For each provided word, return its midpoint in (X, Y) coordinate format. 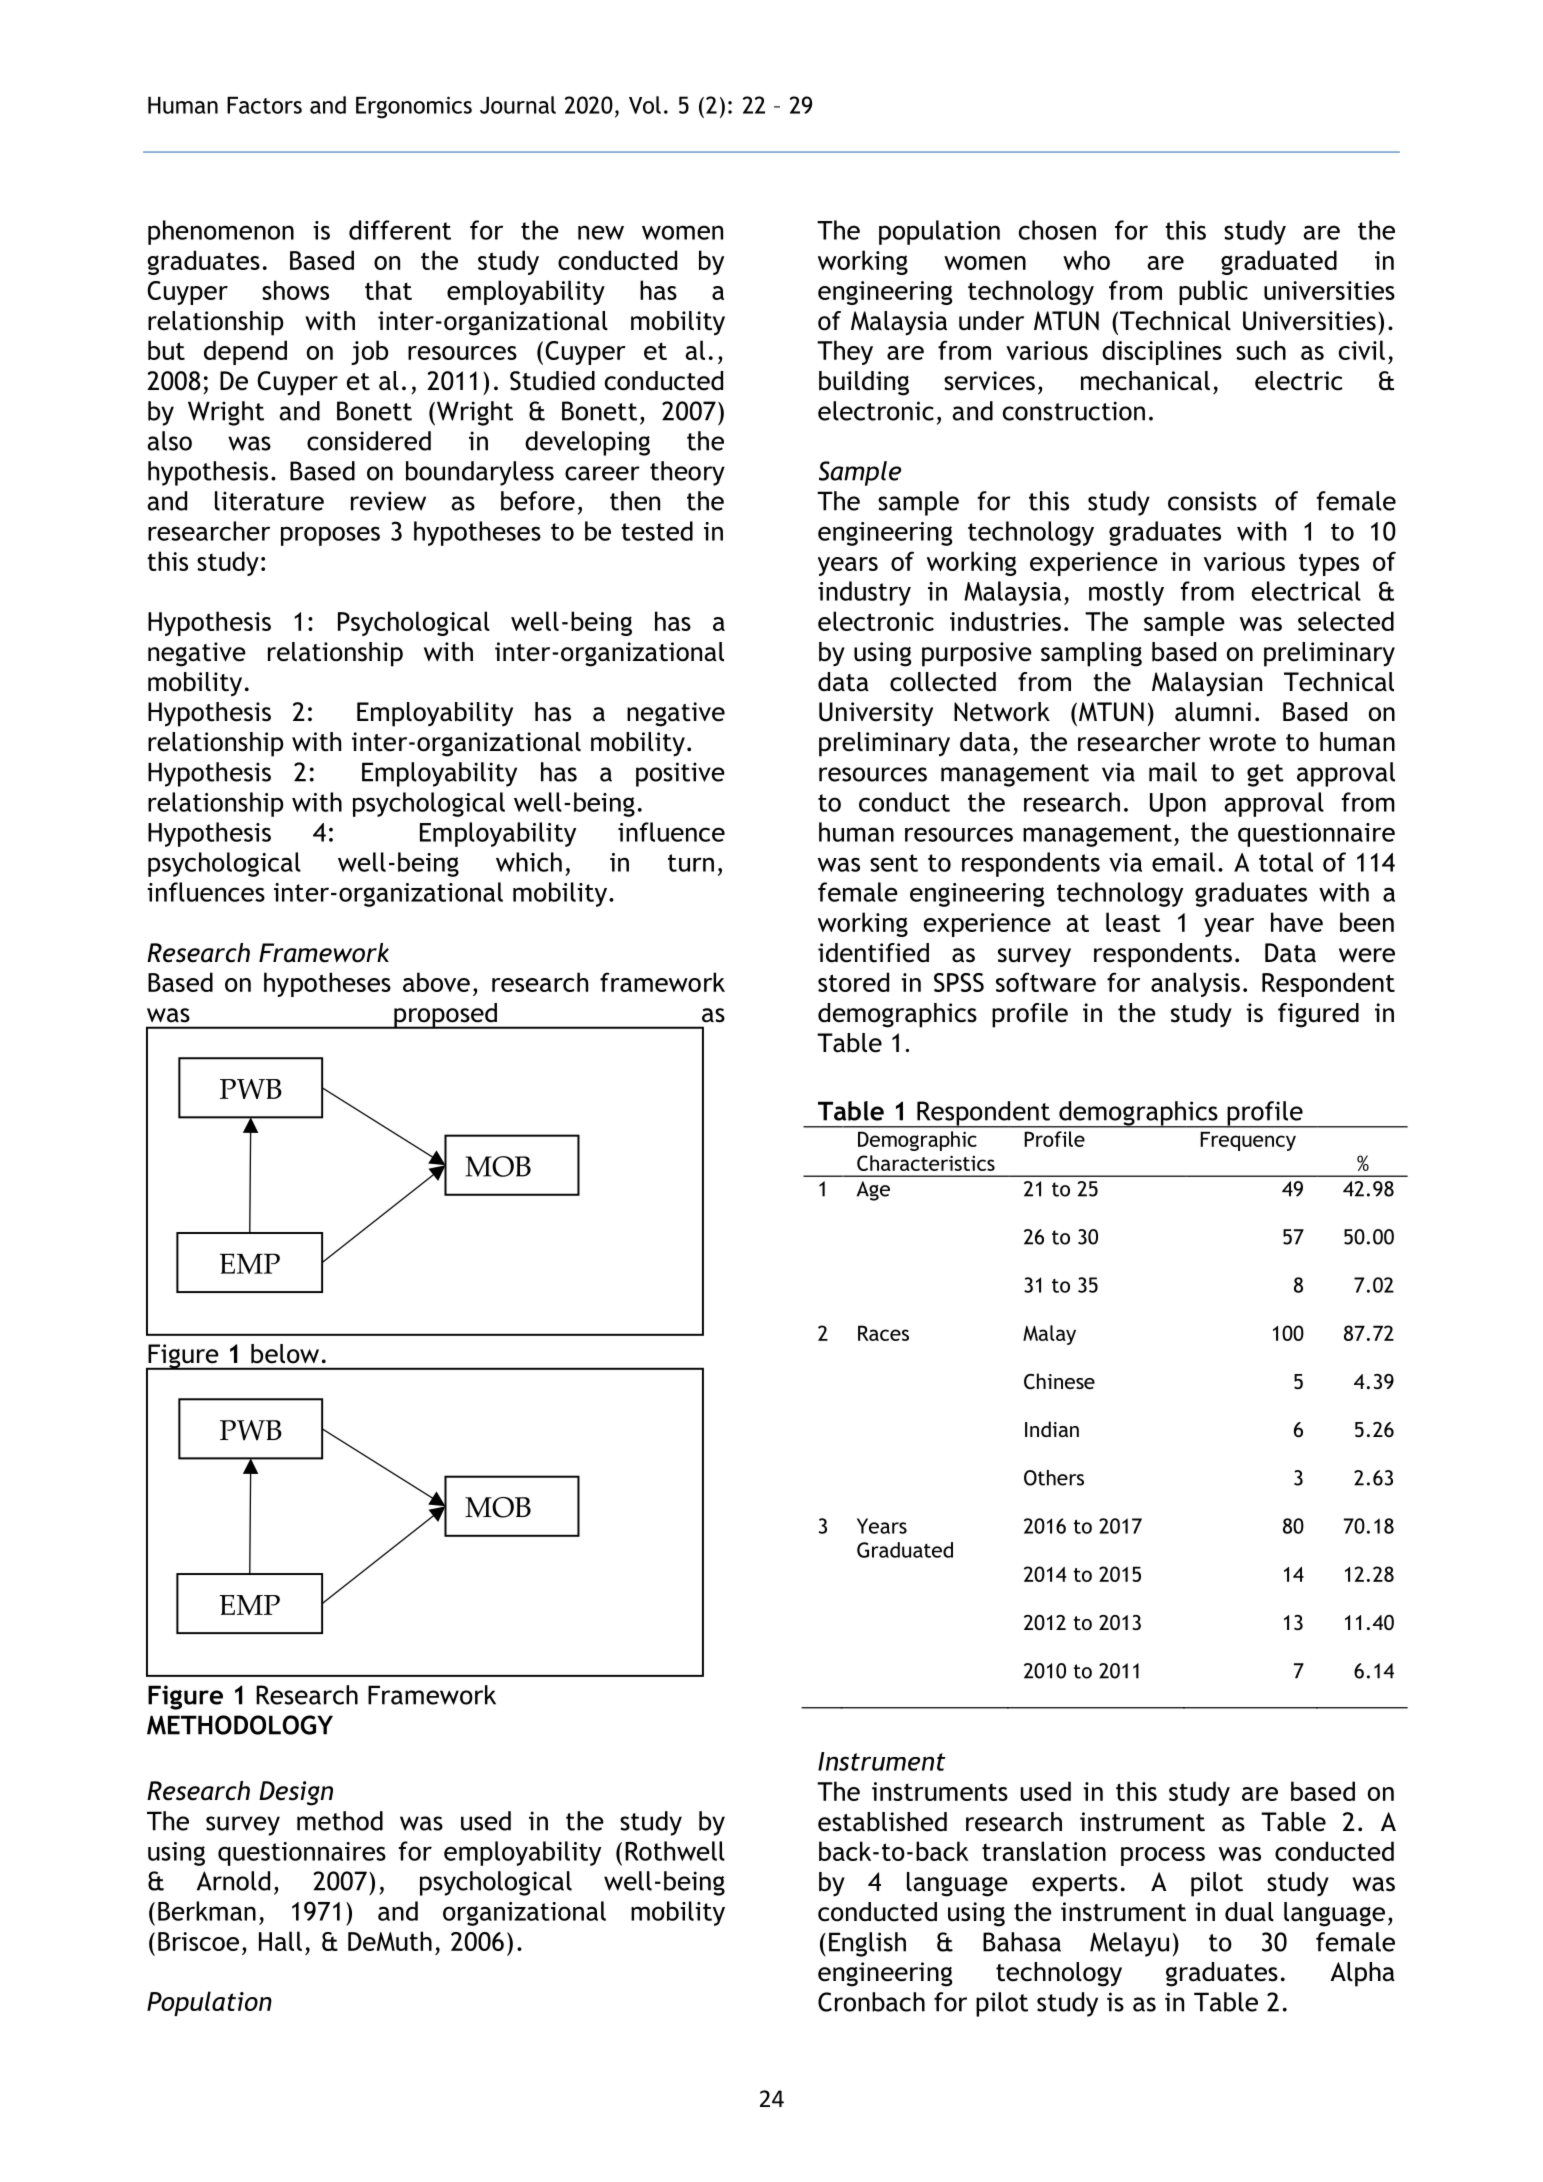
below (285, 1354)
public (1213, 292)
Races (883, 1333)
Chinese (1059, 1381)
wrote (1242, 743)
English (867, 1944)
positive (680, 774)
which (529, 862)
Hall (280, 1941)
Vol (645, 105)
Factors (264, 105)
